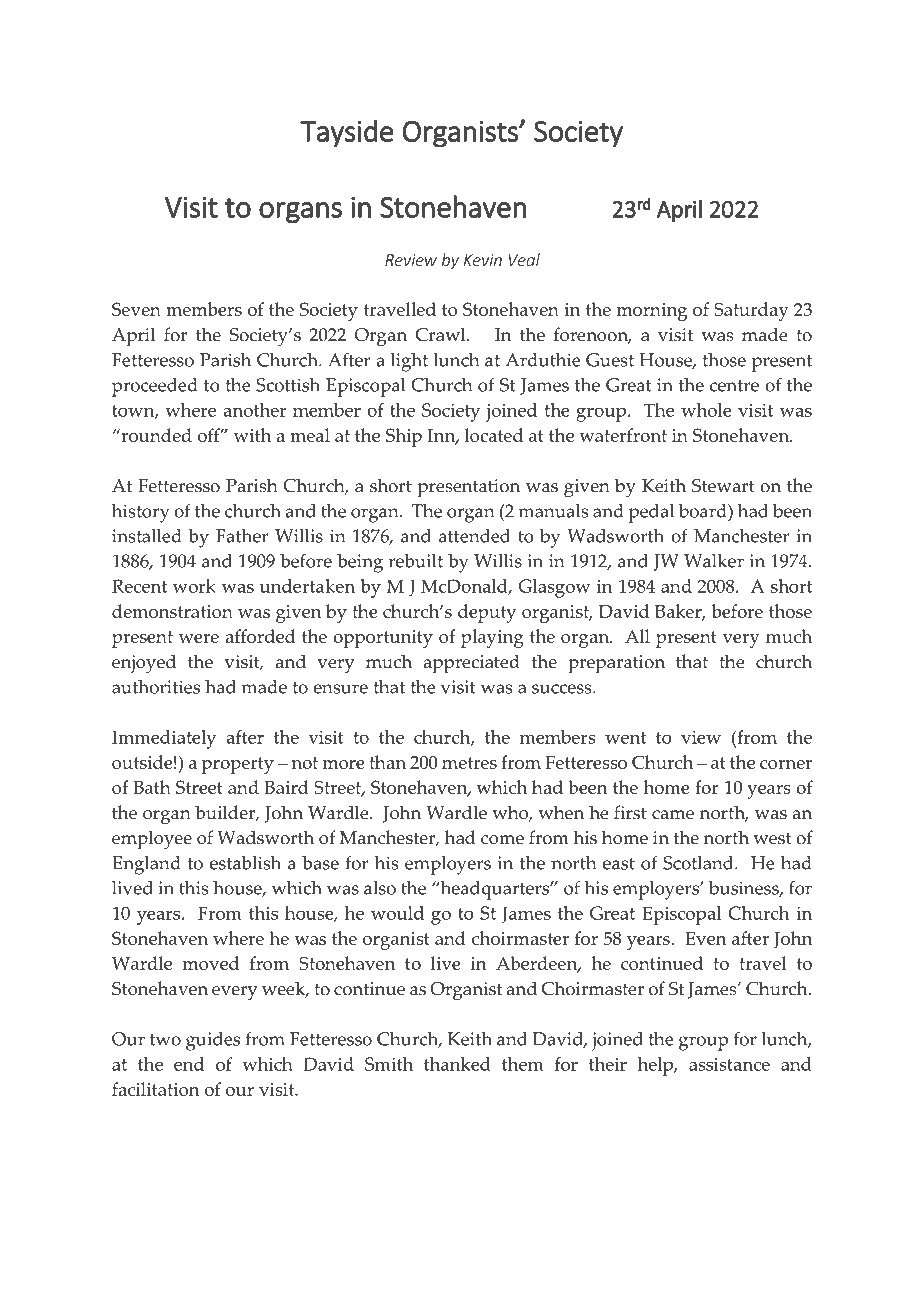  What do you see at coordinates (616, 664) in the page?
I see `preparation` at bounding box center [616, 664].
